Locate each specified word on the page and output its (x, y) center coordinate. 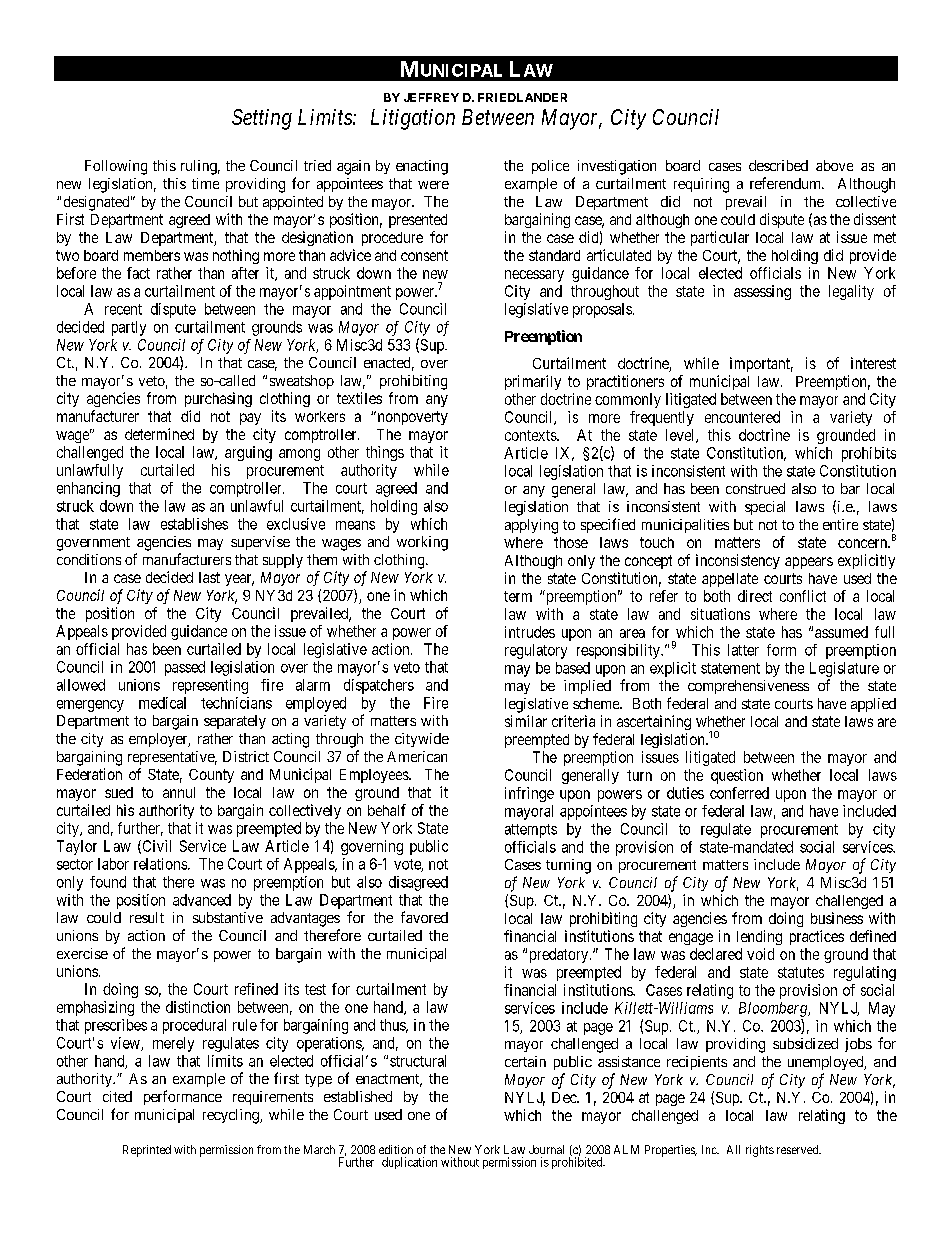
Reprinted (147, 1151)
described (778, 165)
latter (743, 650)
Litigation (413, 119)
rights (760, 1151)
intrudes (530, 632)
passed (185, 668)
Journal (546, 1149)
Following (116, 167)
